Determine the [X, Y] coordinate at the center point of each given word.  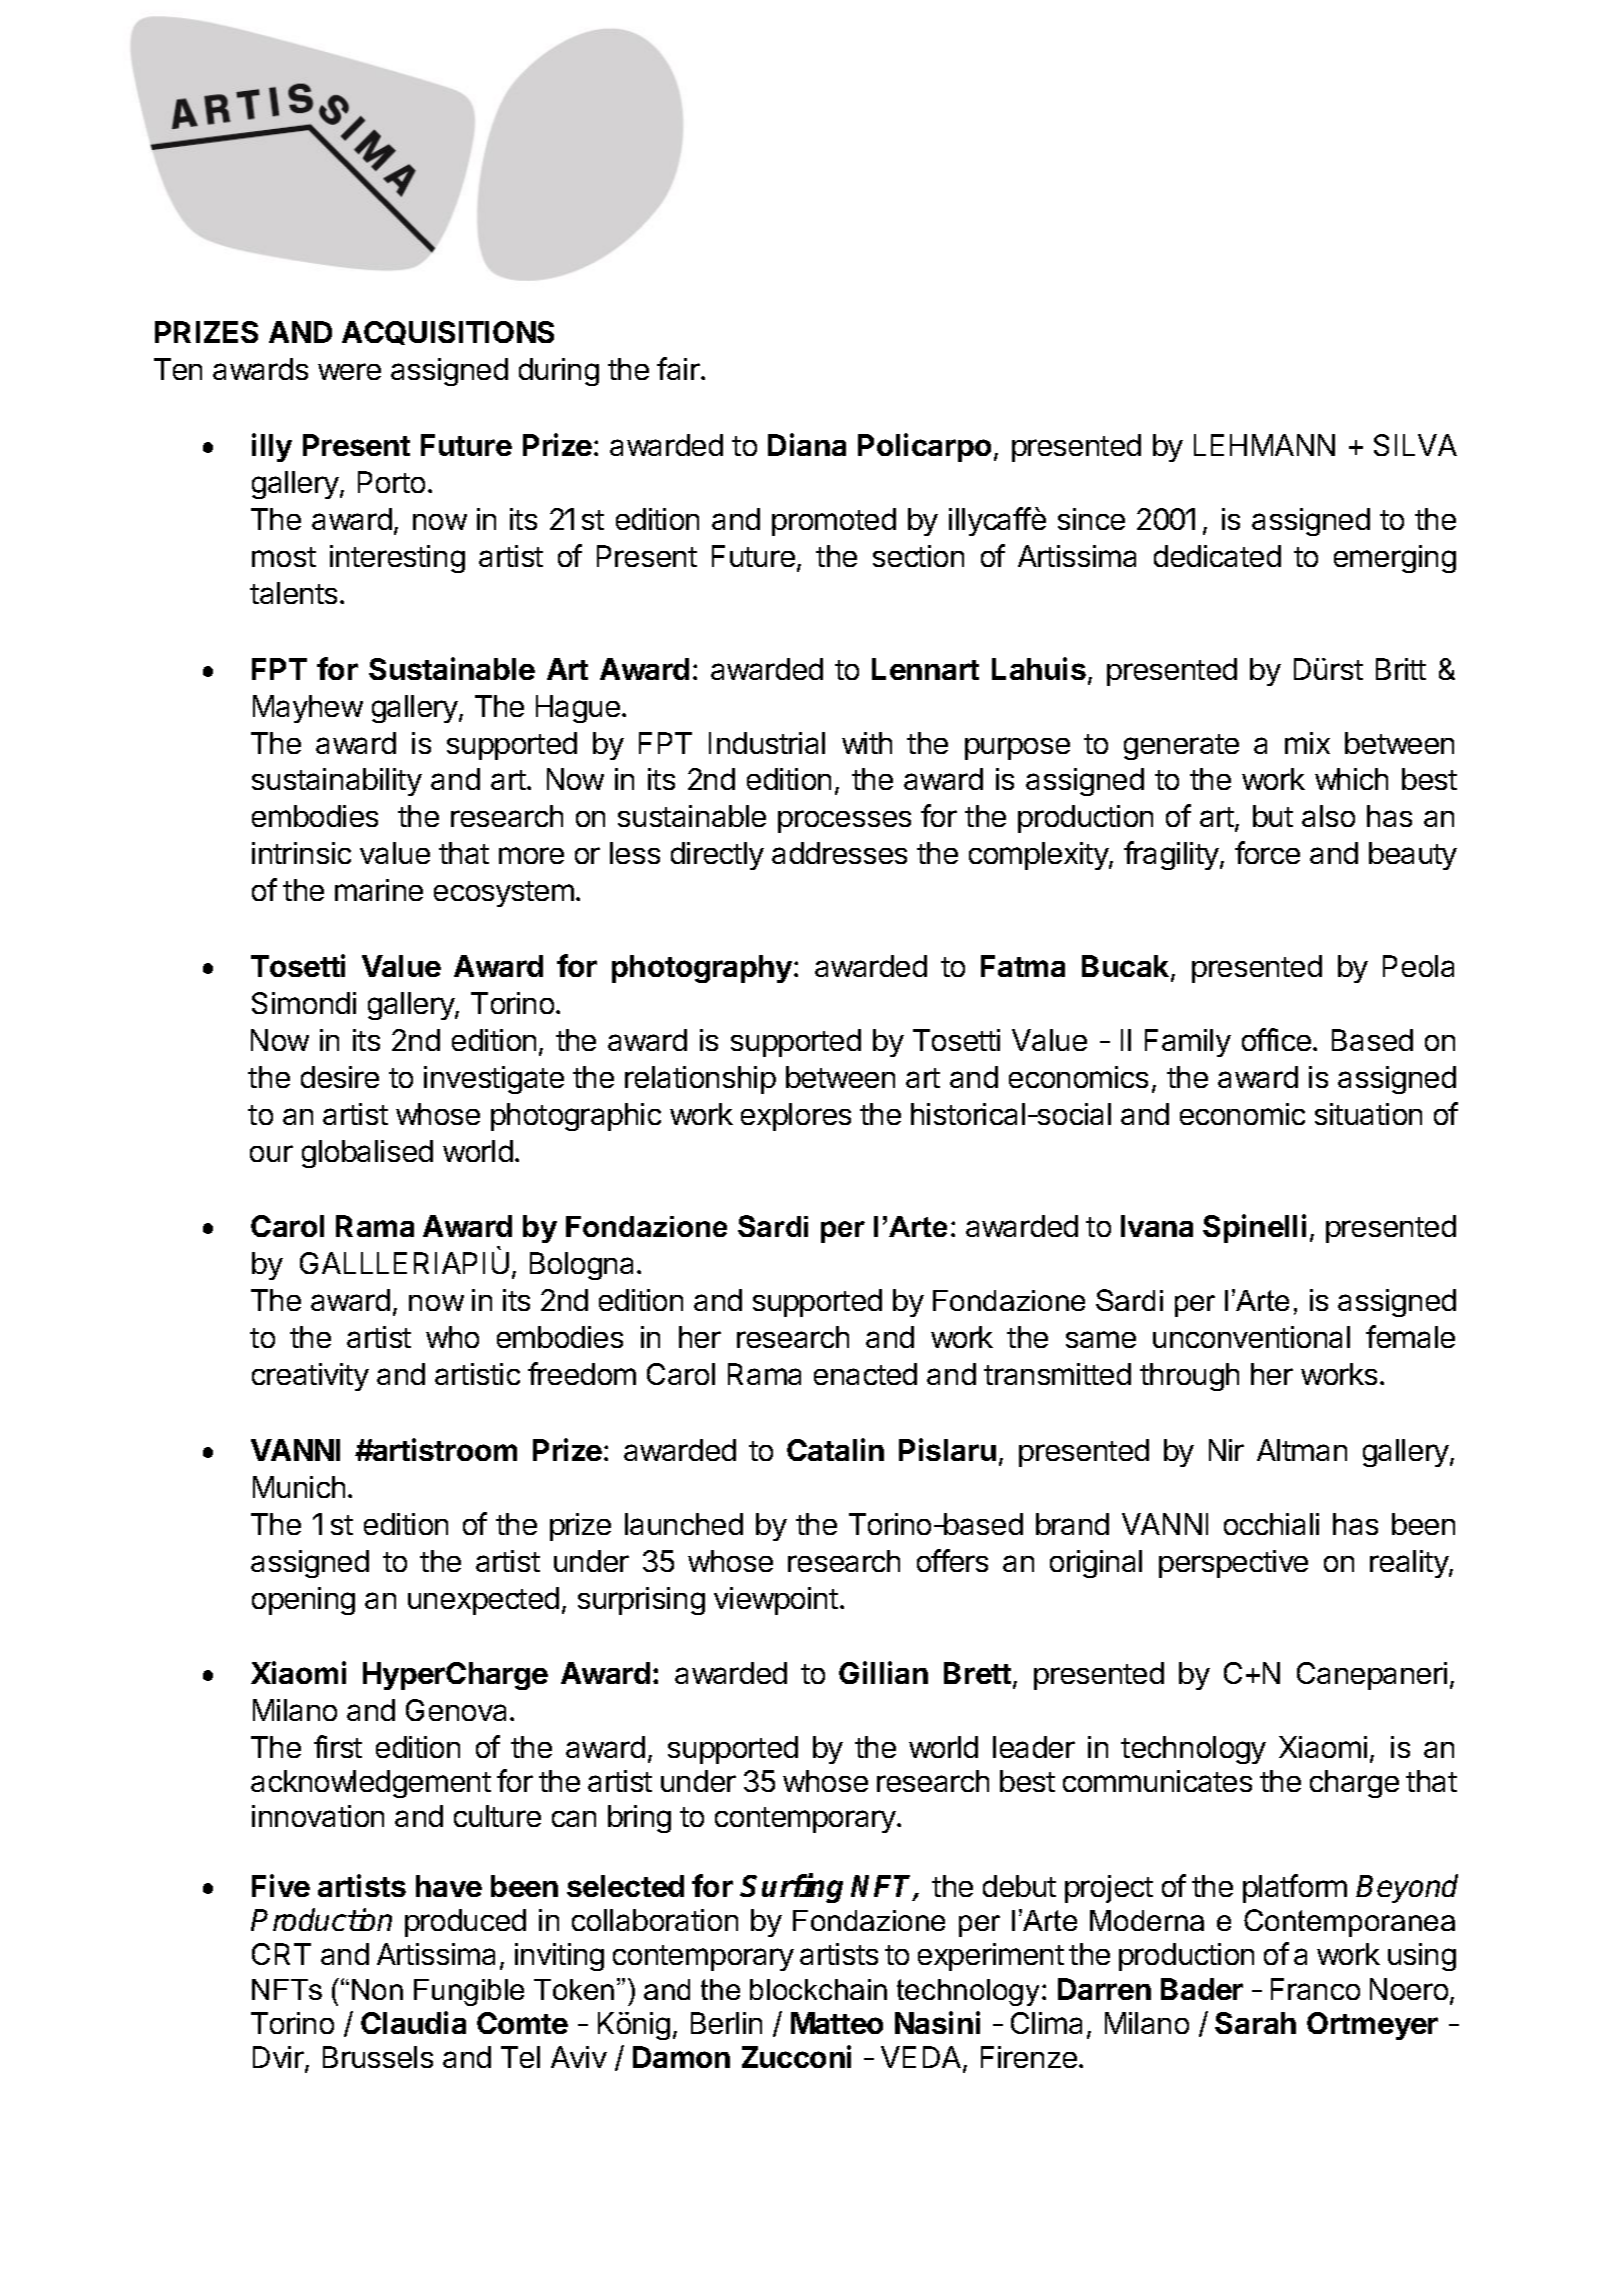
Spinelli [1254, 1228]
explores [796, 1117]
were [349, 371]
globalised [367, 1154]
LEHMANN [1264, 445]
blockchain [818, 1989]
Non [377, 1989]
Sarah [1255, 2023]
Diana [807, 444]
